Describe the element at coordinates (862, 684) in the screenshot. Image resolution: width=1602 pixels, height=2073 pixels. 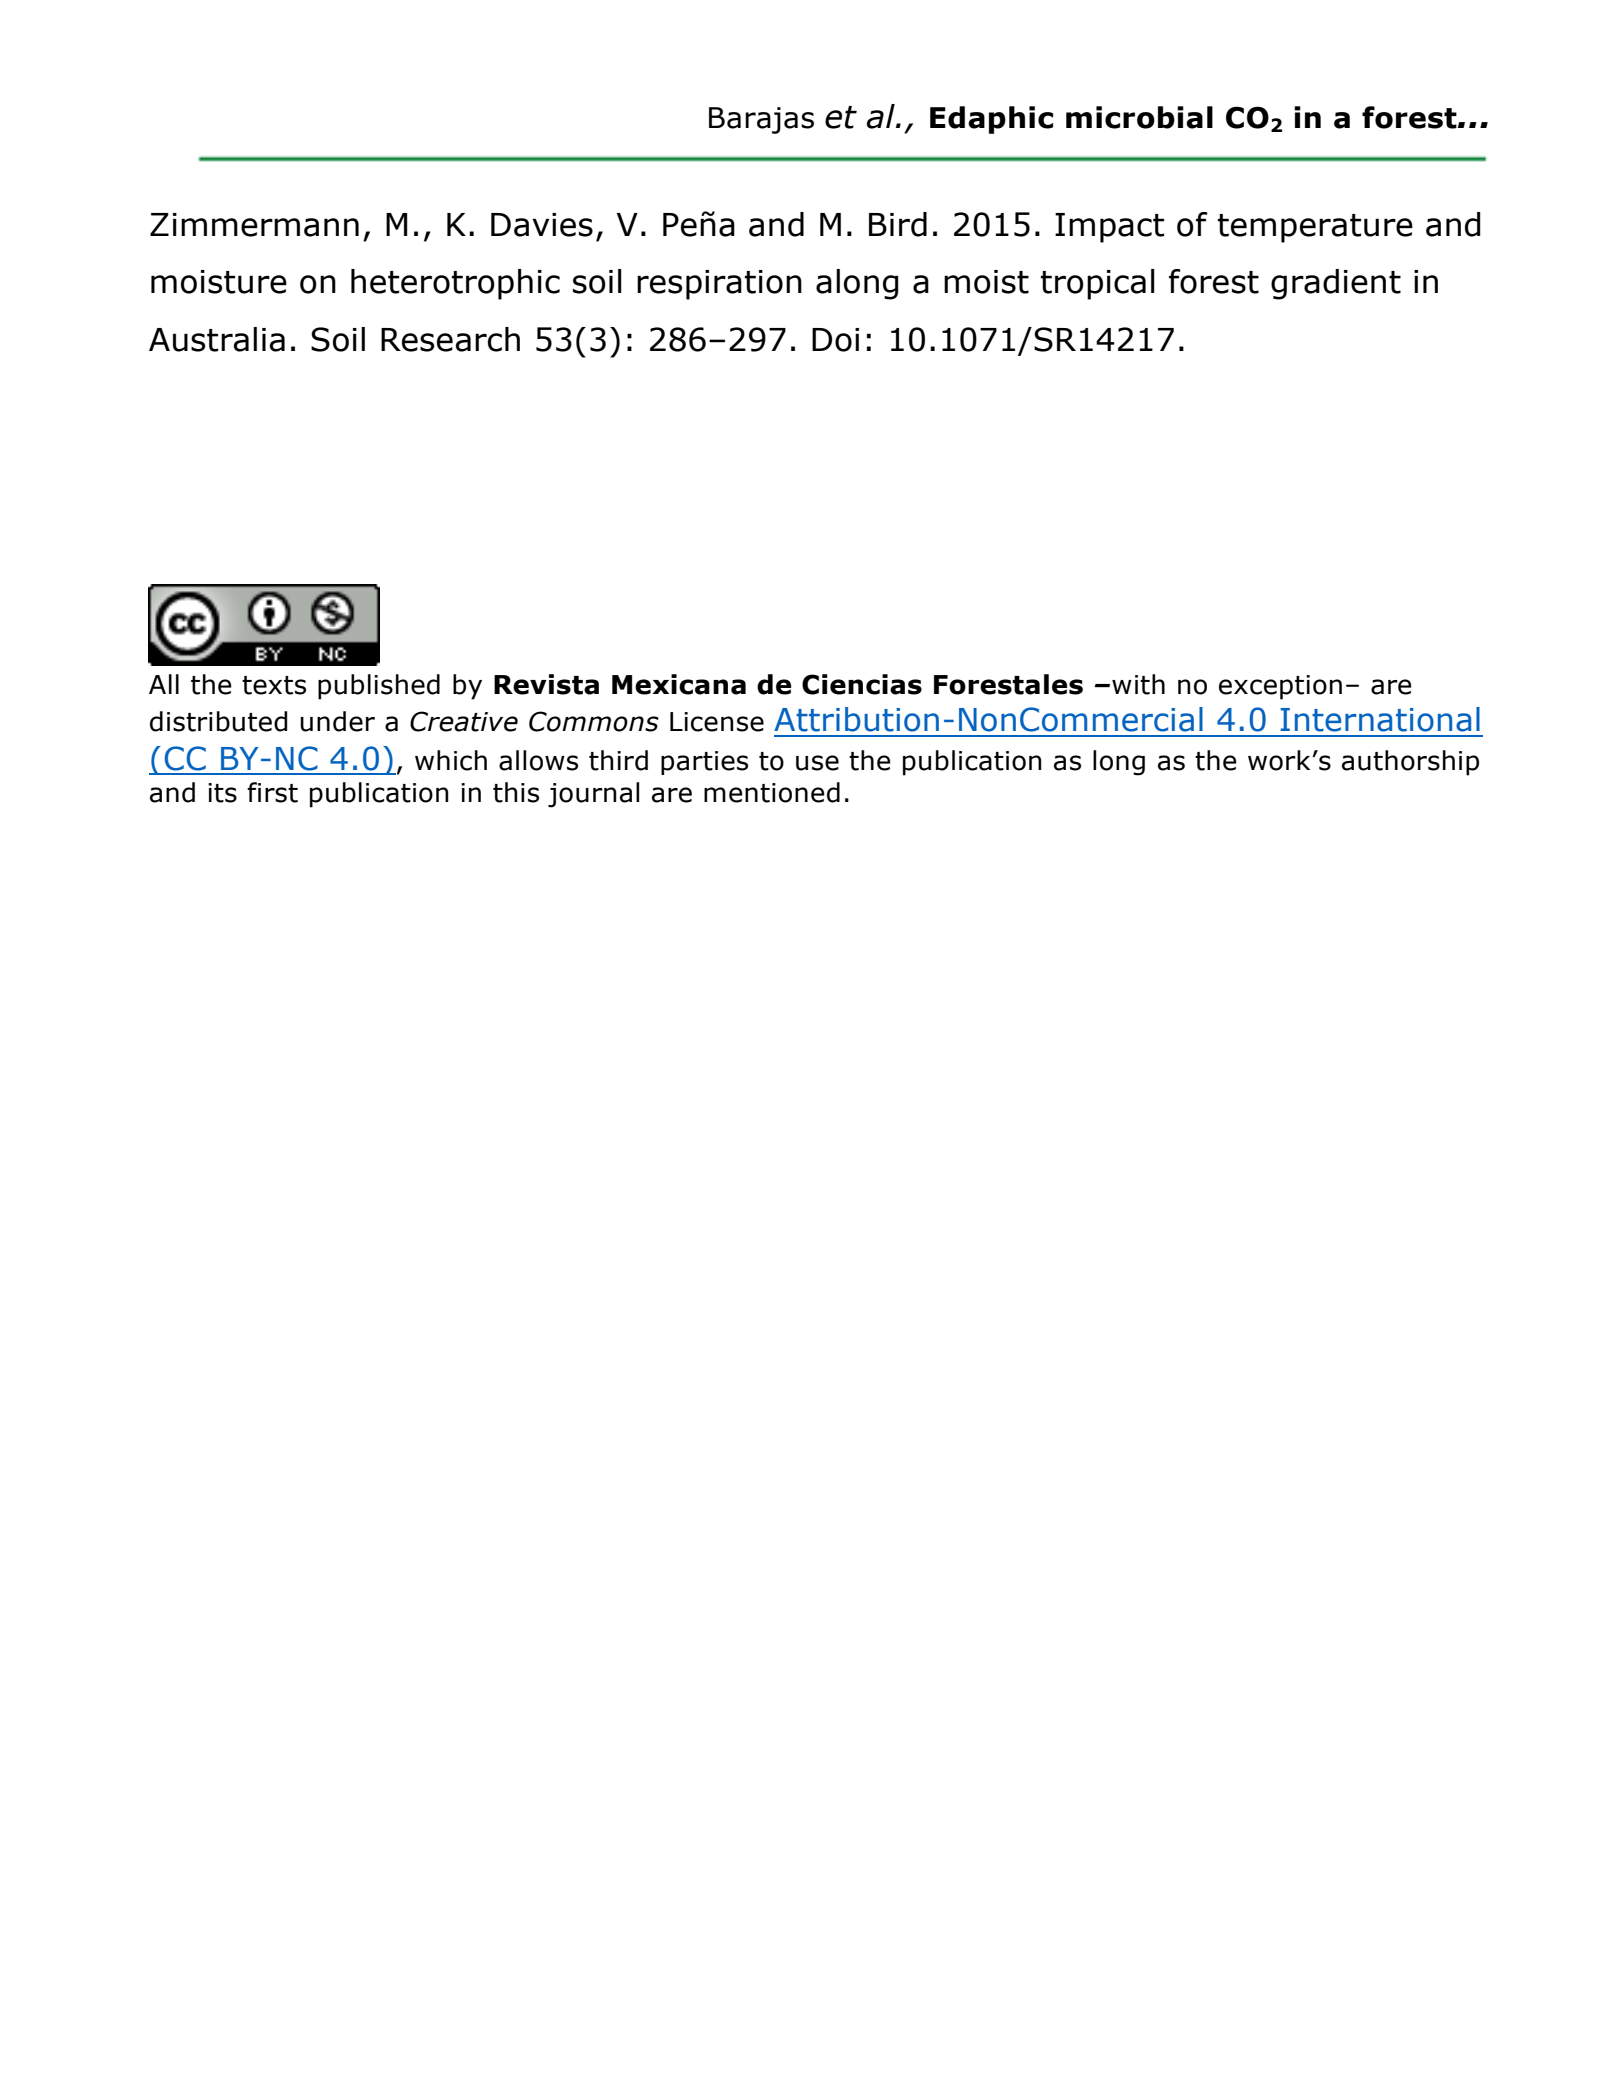
I see `Ciencias` at that location.
